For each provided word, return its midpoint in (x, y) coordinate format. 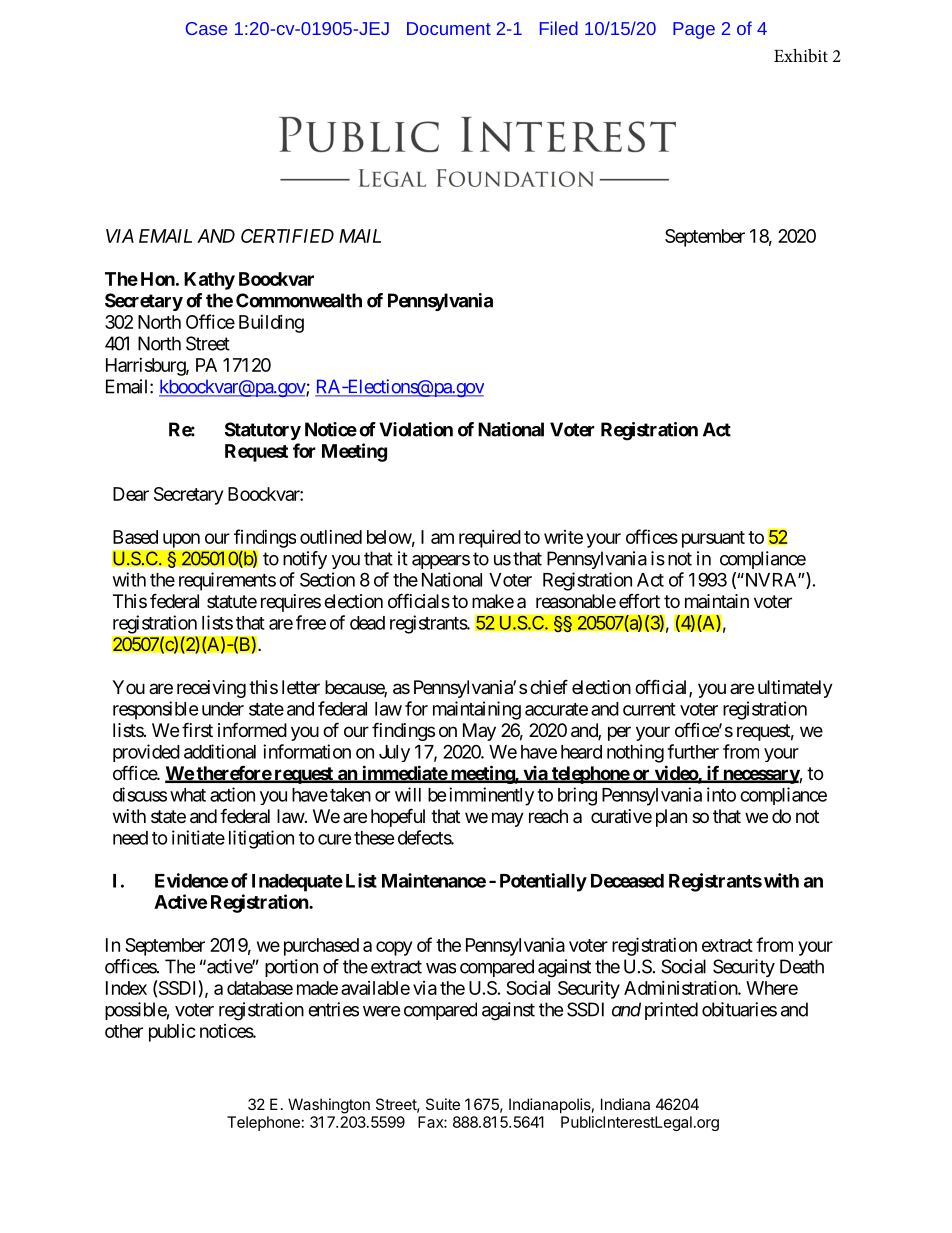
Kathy (209, 281)
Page (694, 30)
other (124, 1031)
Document (449, 28)
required (490, 539)
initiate (198, 837)
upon (181, 540)
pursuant (713, 539)
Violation (416, 429)
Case (206, 28)
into (721, 794)
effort (639, 601)
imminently (490, 796)
